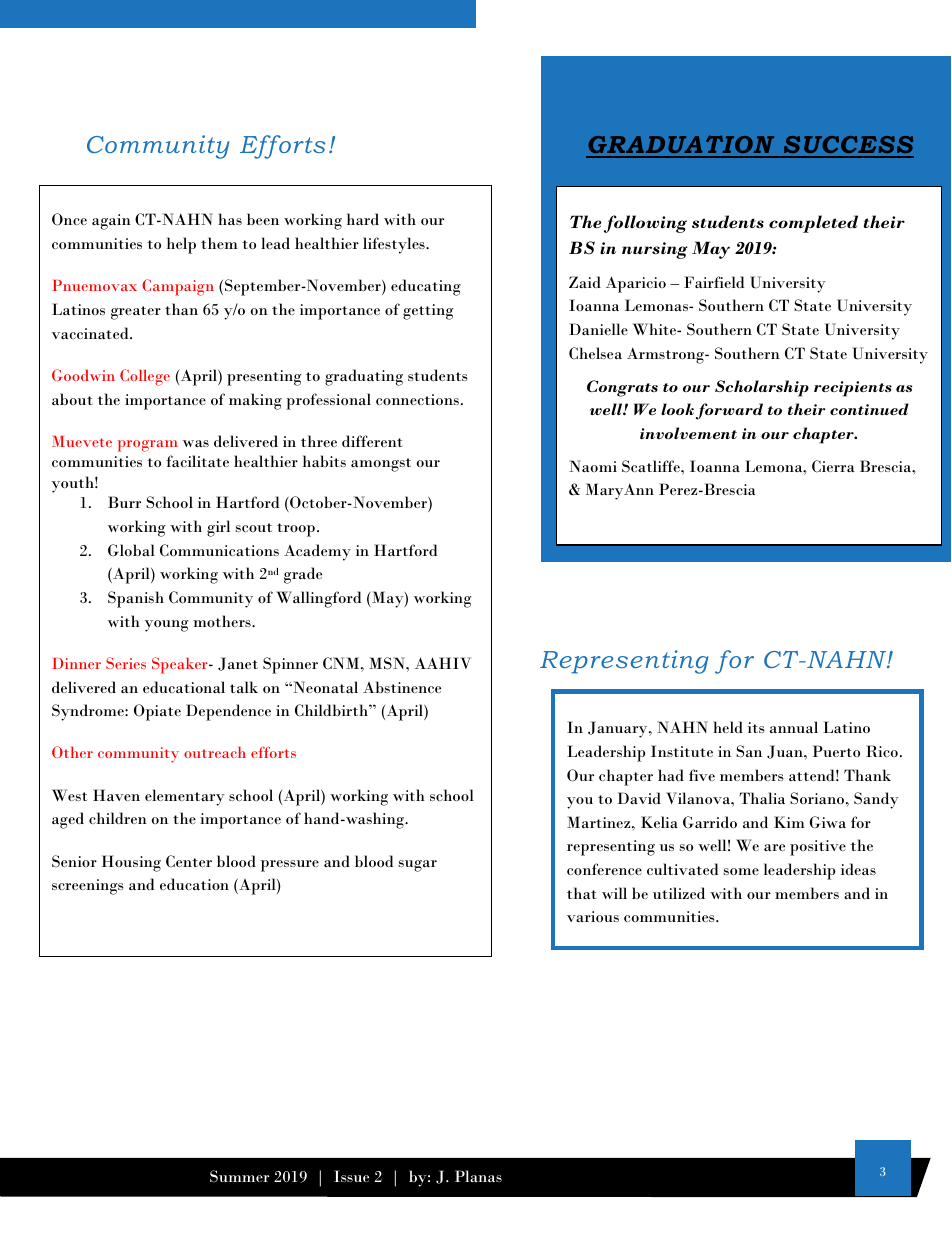 The image size is (952, 1233). Describe the element at coordinates (813, 224) in the image. I see `completed` at that location.
